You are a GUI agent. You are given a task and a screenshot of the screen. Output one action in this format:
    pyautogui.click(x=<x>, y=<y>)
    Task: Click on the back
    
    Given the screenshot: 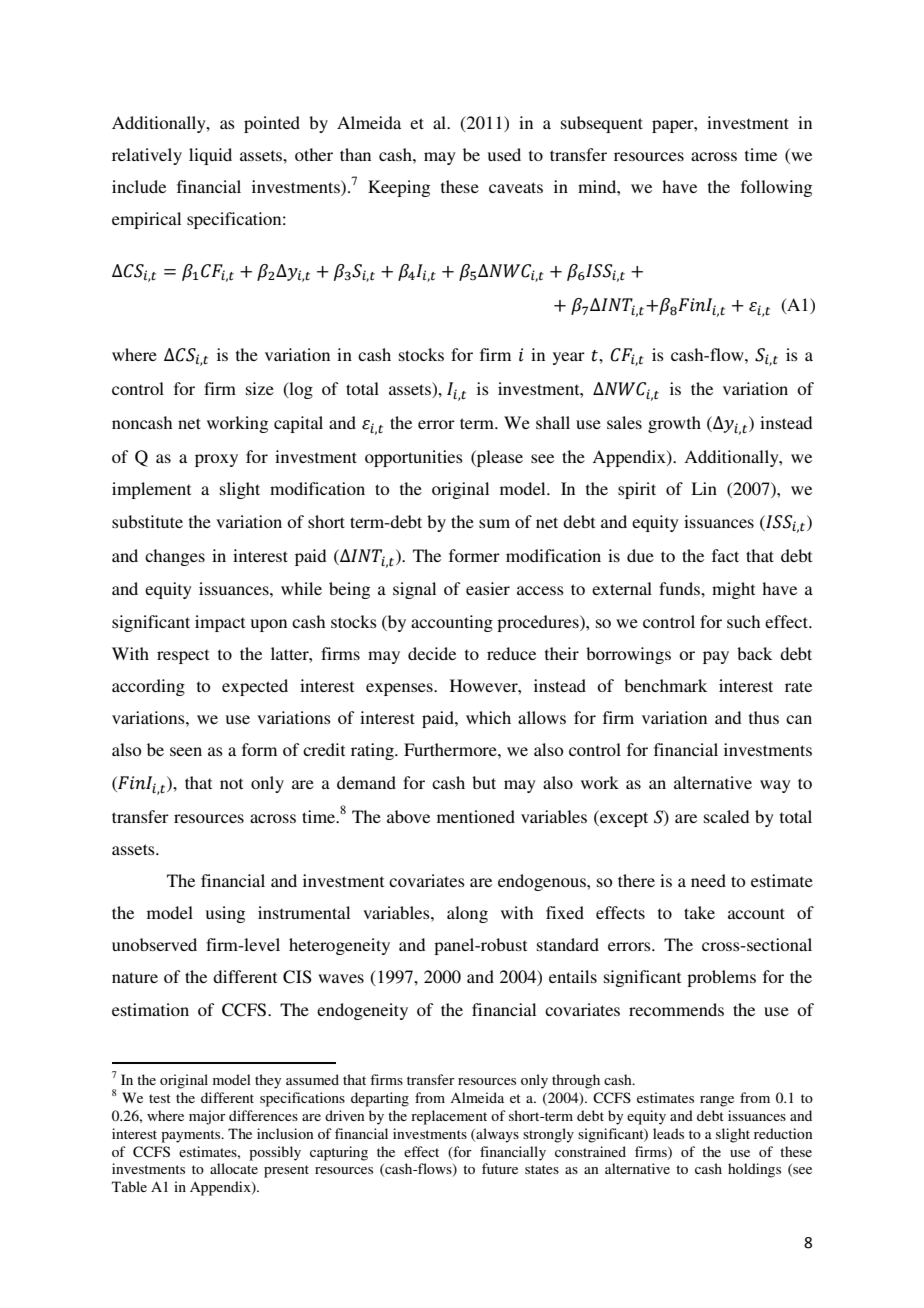 What is the action you would take?
    pyautogui.click(x=754, y=653)
